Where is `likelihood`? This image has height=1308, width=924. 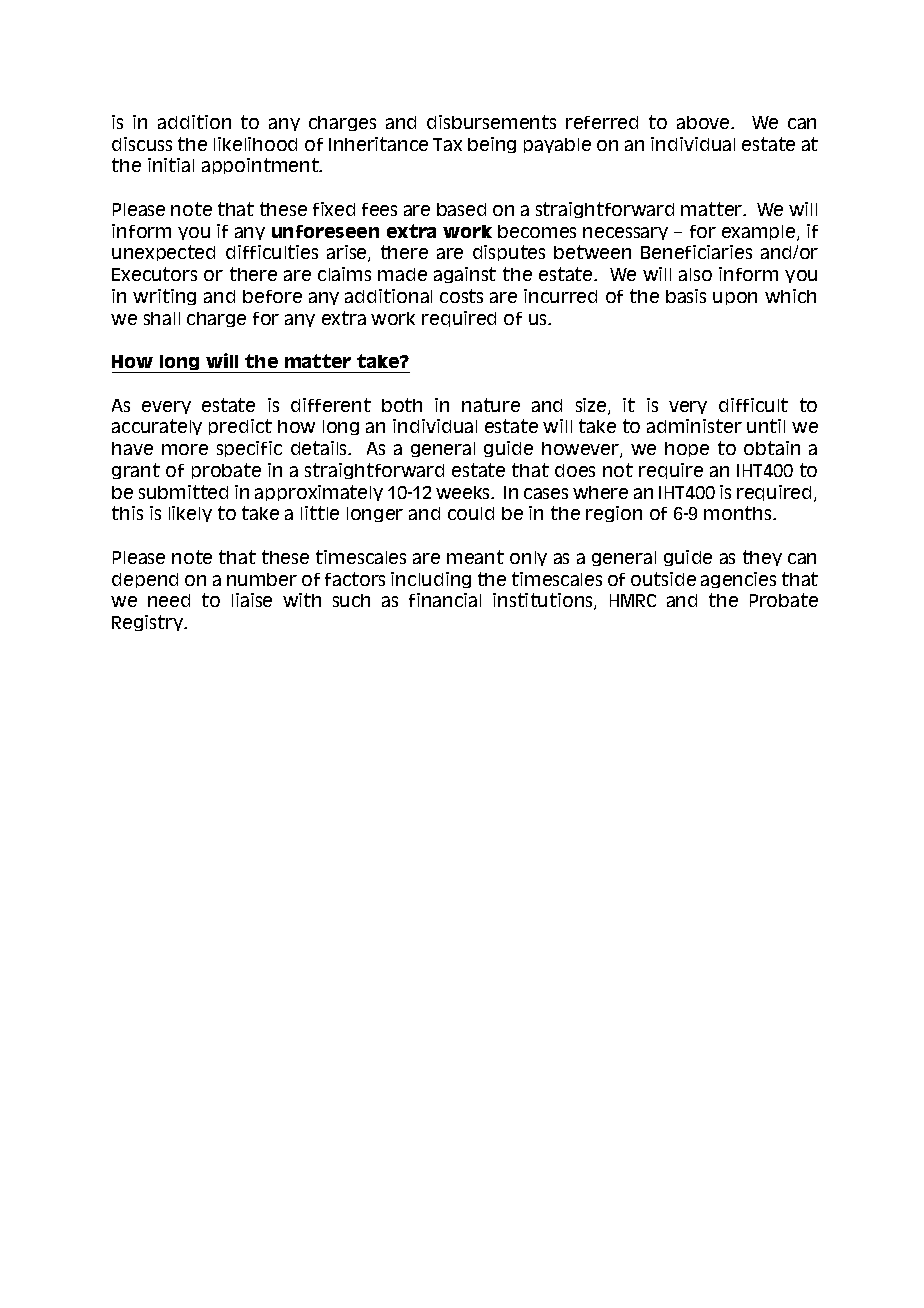
likelihood is located at coordinates (255, 144).
